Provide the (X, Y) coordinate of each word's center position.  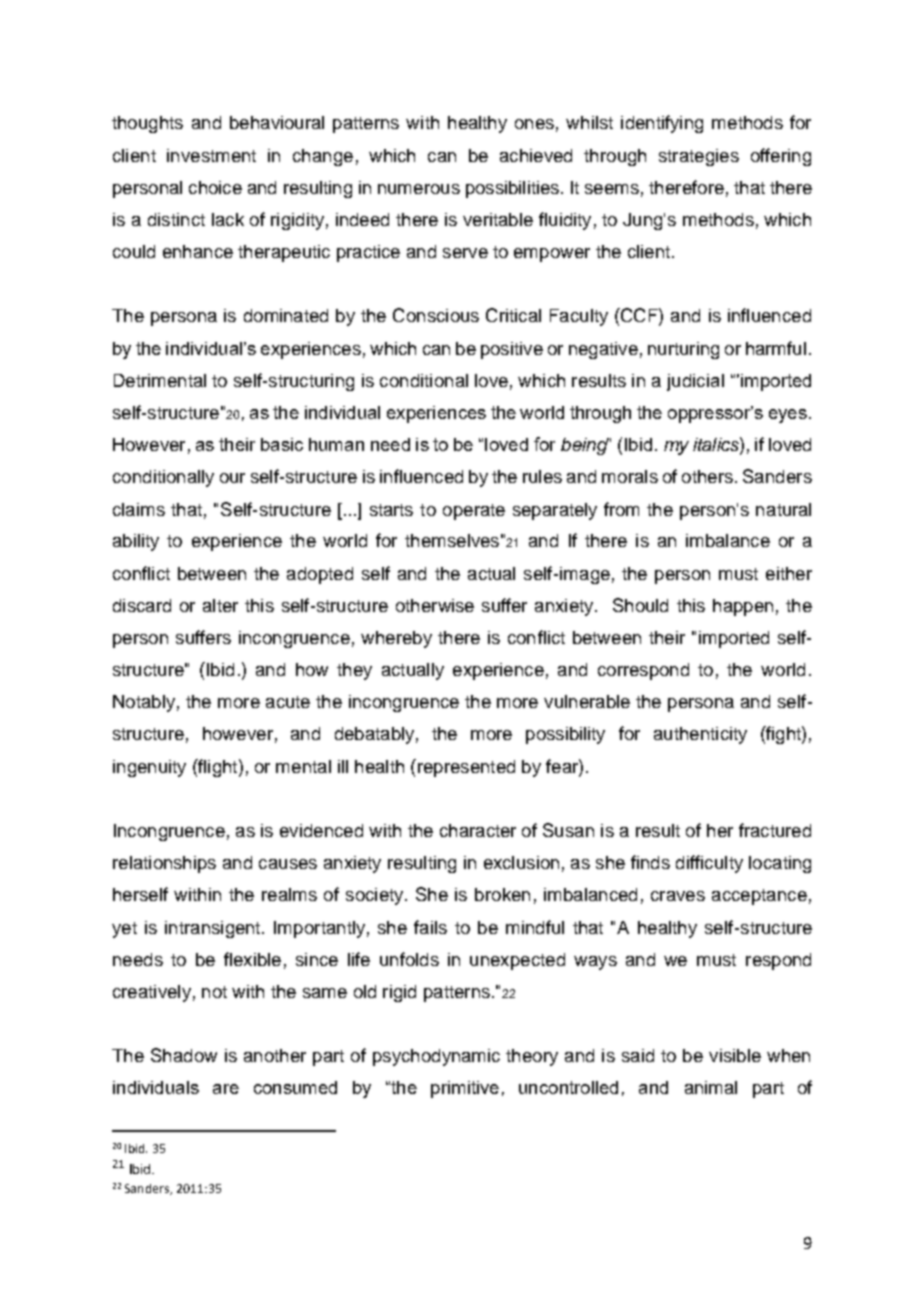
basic (282, 444)
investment (211, 155)
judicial (695, 382)
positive (512, 350)
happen (743, 607)
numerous (419, 189)
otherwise (435, 605)
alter (220, 605)
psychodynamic (436, 1057)
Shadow (184, 1055)
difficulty (709, 864)
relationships (164, 864)
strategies (699, 157)
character (478, 830)
